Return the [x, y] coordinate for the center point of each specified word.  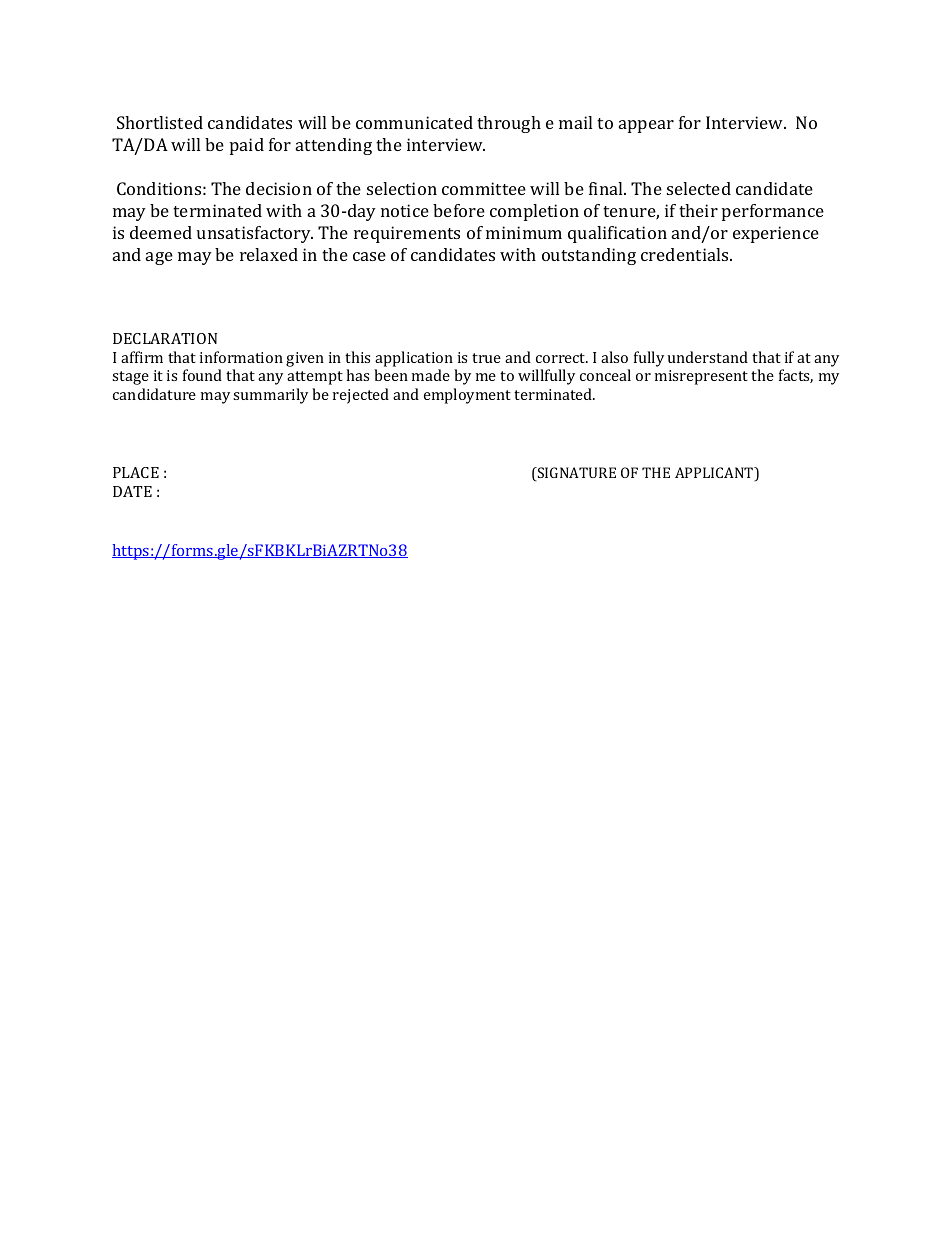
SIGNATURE [576, 474]
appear [646, 126]
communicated [414, 122]
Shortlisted [160, 122]
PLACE [136, 472]
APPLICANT [715, 474]
